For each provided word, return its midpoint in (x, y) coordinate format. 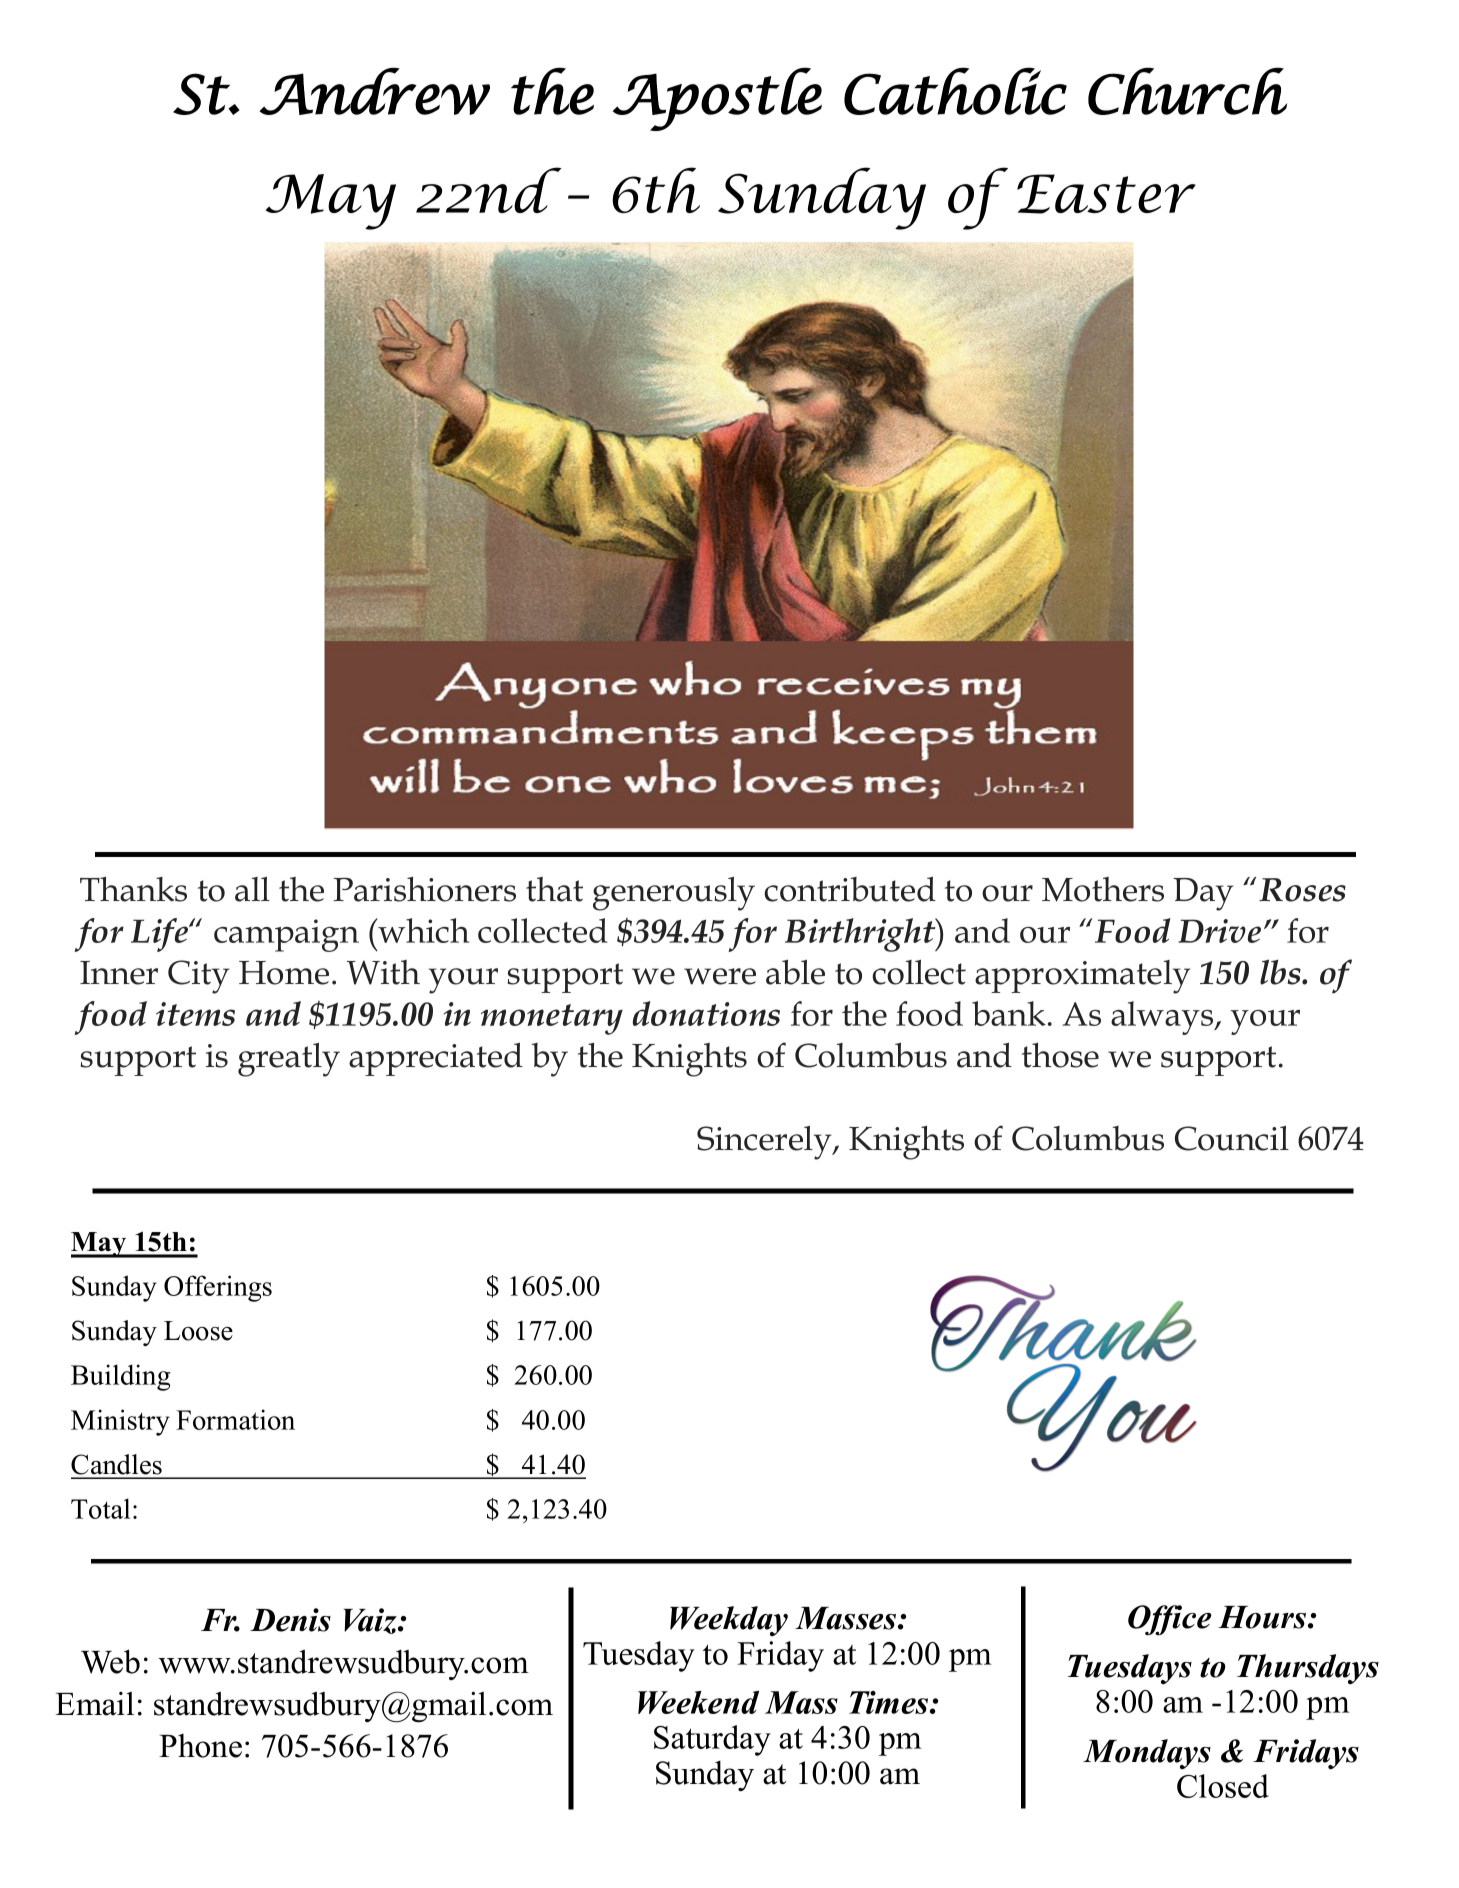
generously (674, 894)
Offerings (218, 1288)
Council (1232, 1138)
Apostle (717, 99)
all (252, 889)
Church (1187, 91)
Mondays (1147, 1754)
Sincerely (765, 1143)
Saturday (712, 1740)
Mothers (1103, 889)
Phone (200, 1746)
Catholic (955, 91)
